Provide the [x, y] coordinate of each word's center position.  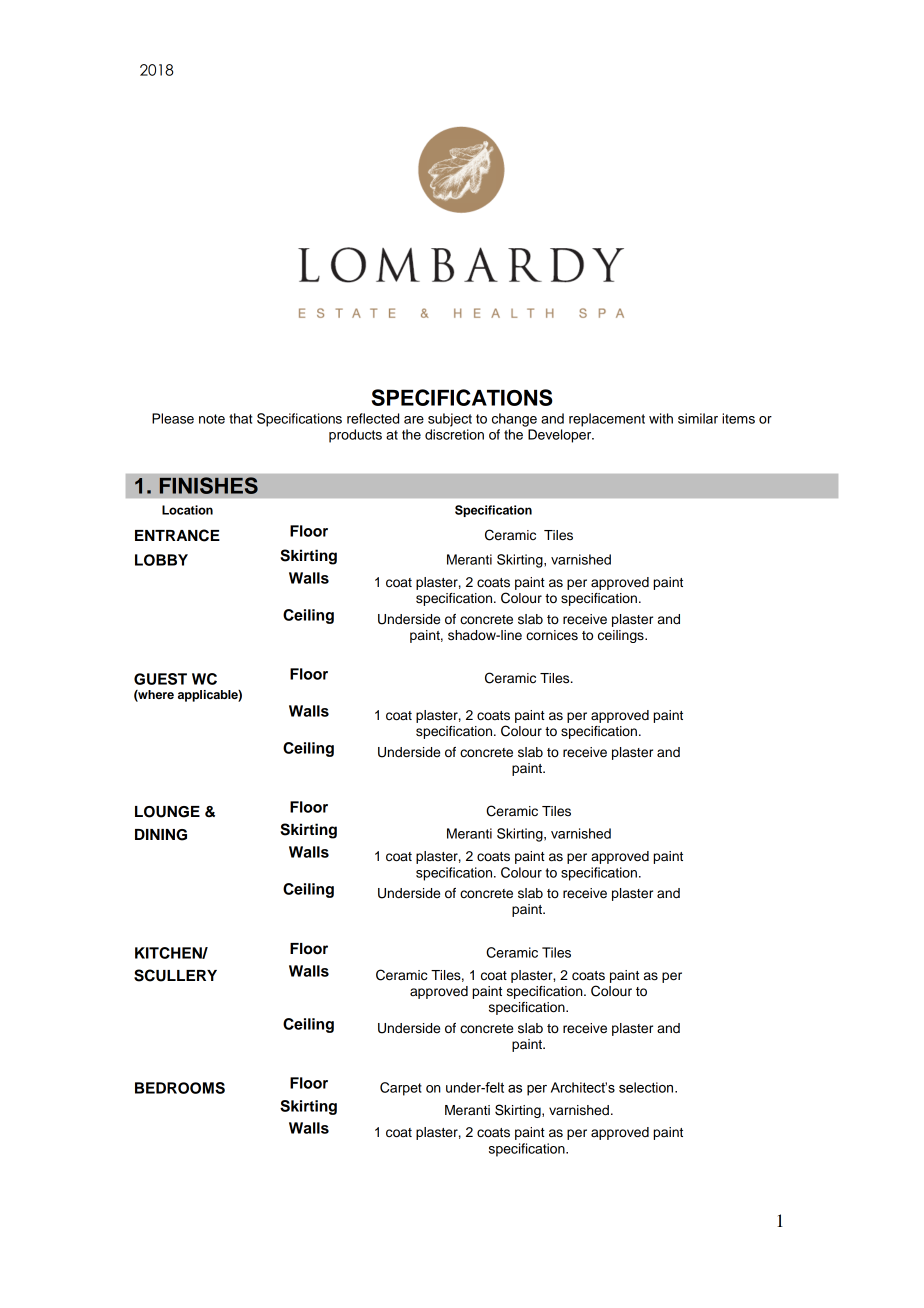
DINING [161, 835]
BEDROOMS [180, 1088]
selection [647, 1087]
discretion [454, 434]
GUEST [160, 679]
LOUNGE [167, 812]
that [240, 418]
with [661, 418]
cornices [552, 635]
